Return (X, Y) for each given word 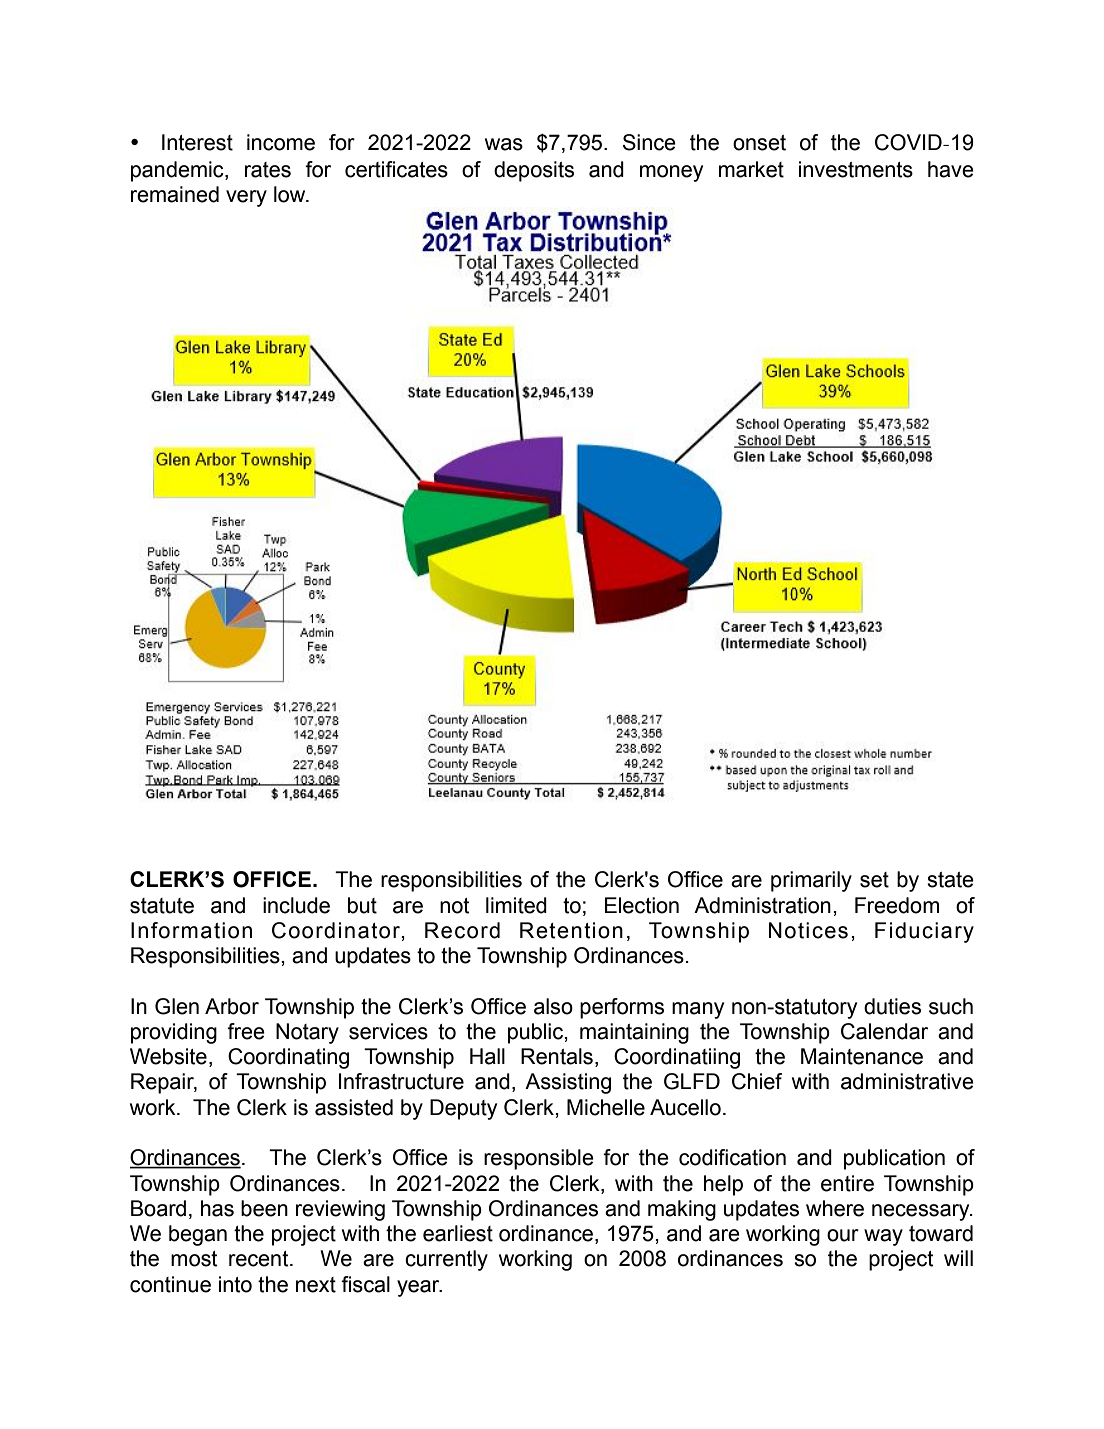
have (951, 169)
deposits (534, 171)
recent (260, 1259)
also (553, 1006)
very (246, 198)
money (671, 173)
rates (268, 170)
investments (856, 169)
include (296, 905)
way (883, 1237)
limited (516, 905)
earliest (458, 1233)
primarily (811, 881)
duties (892, 1006)
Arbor (232, 1006)
